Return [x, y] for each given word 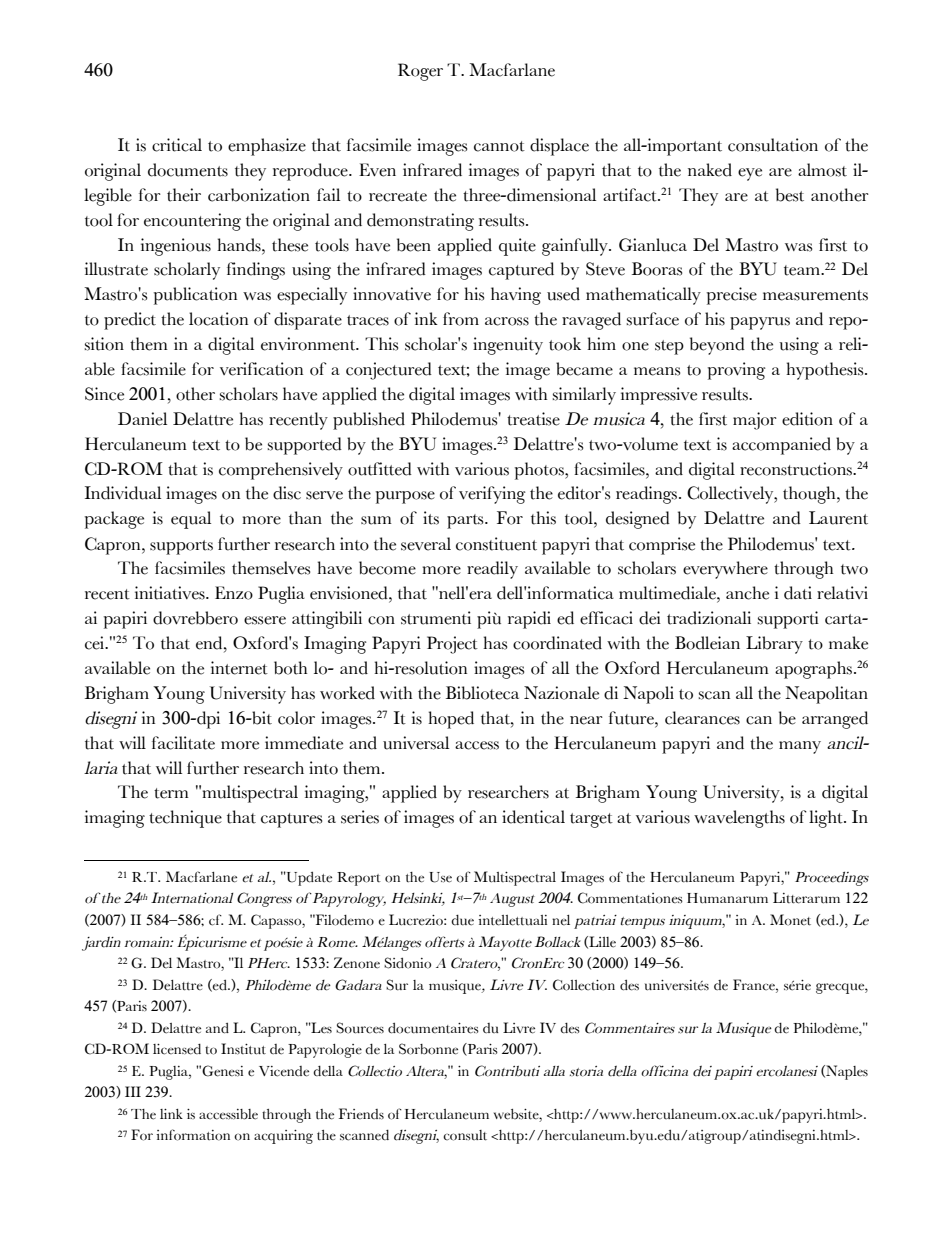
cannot [499, 146]
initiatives [171, 593]
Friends [361, 1114]
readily [492, 570]
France [755, 985]
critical [177, 145]
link [171, 1114]
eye [750, 174]
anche [747, 593]
